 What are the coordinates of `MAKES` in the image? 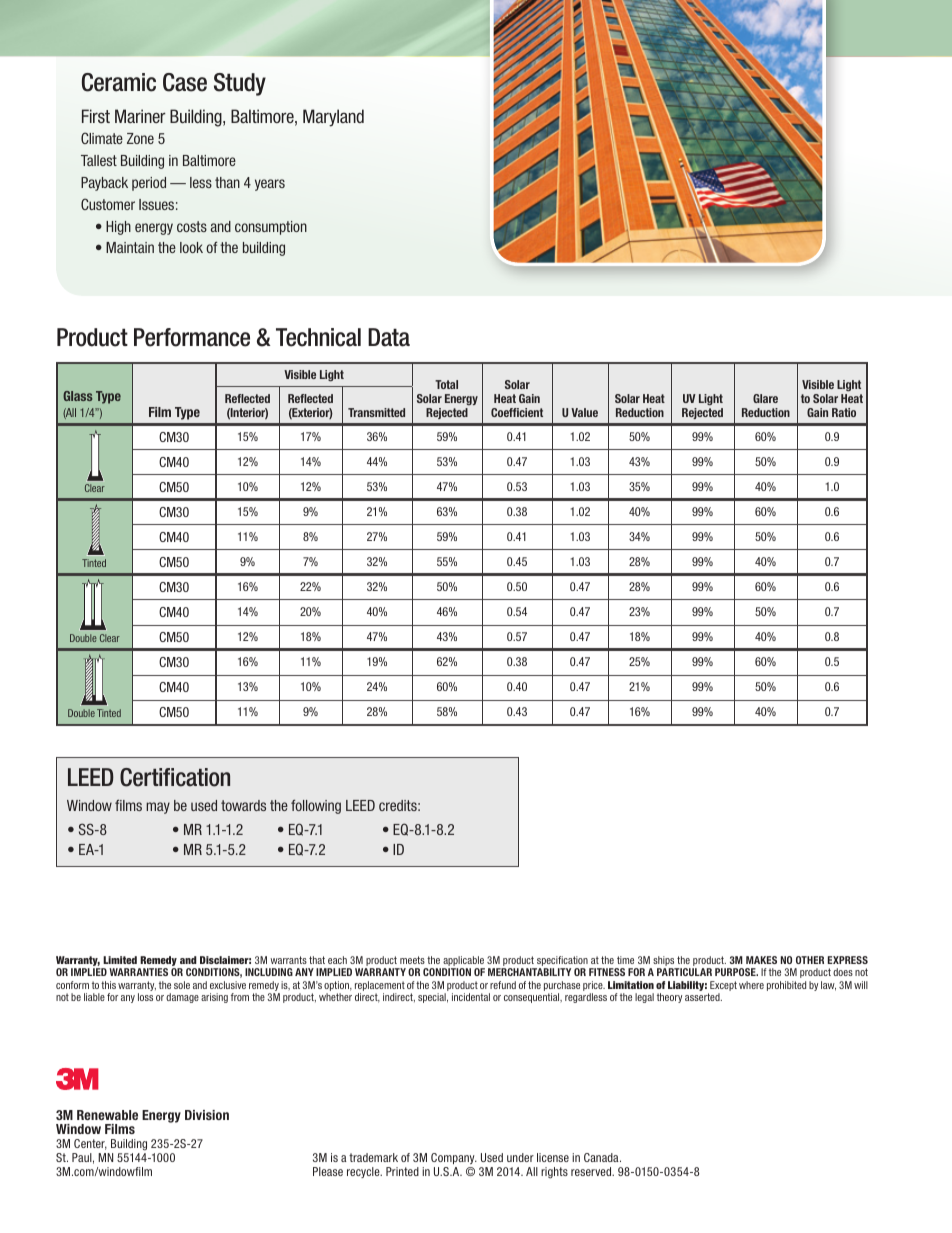 It's located at (761, 960).
